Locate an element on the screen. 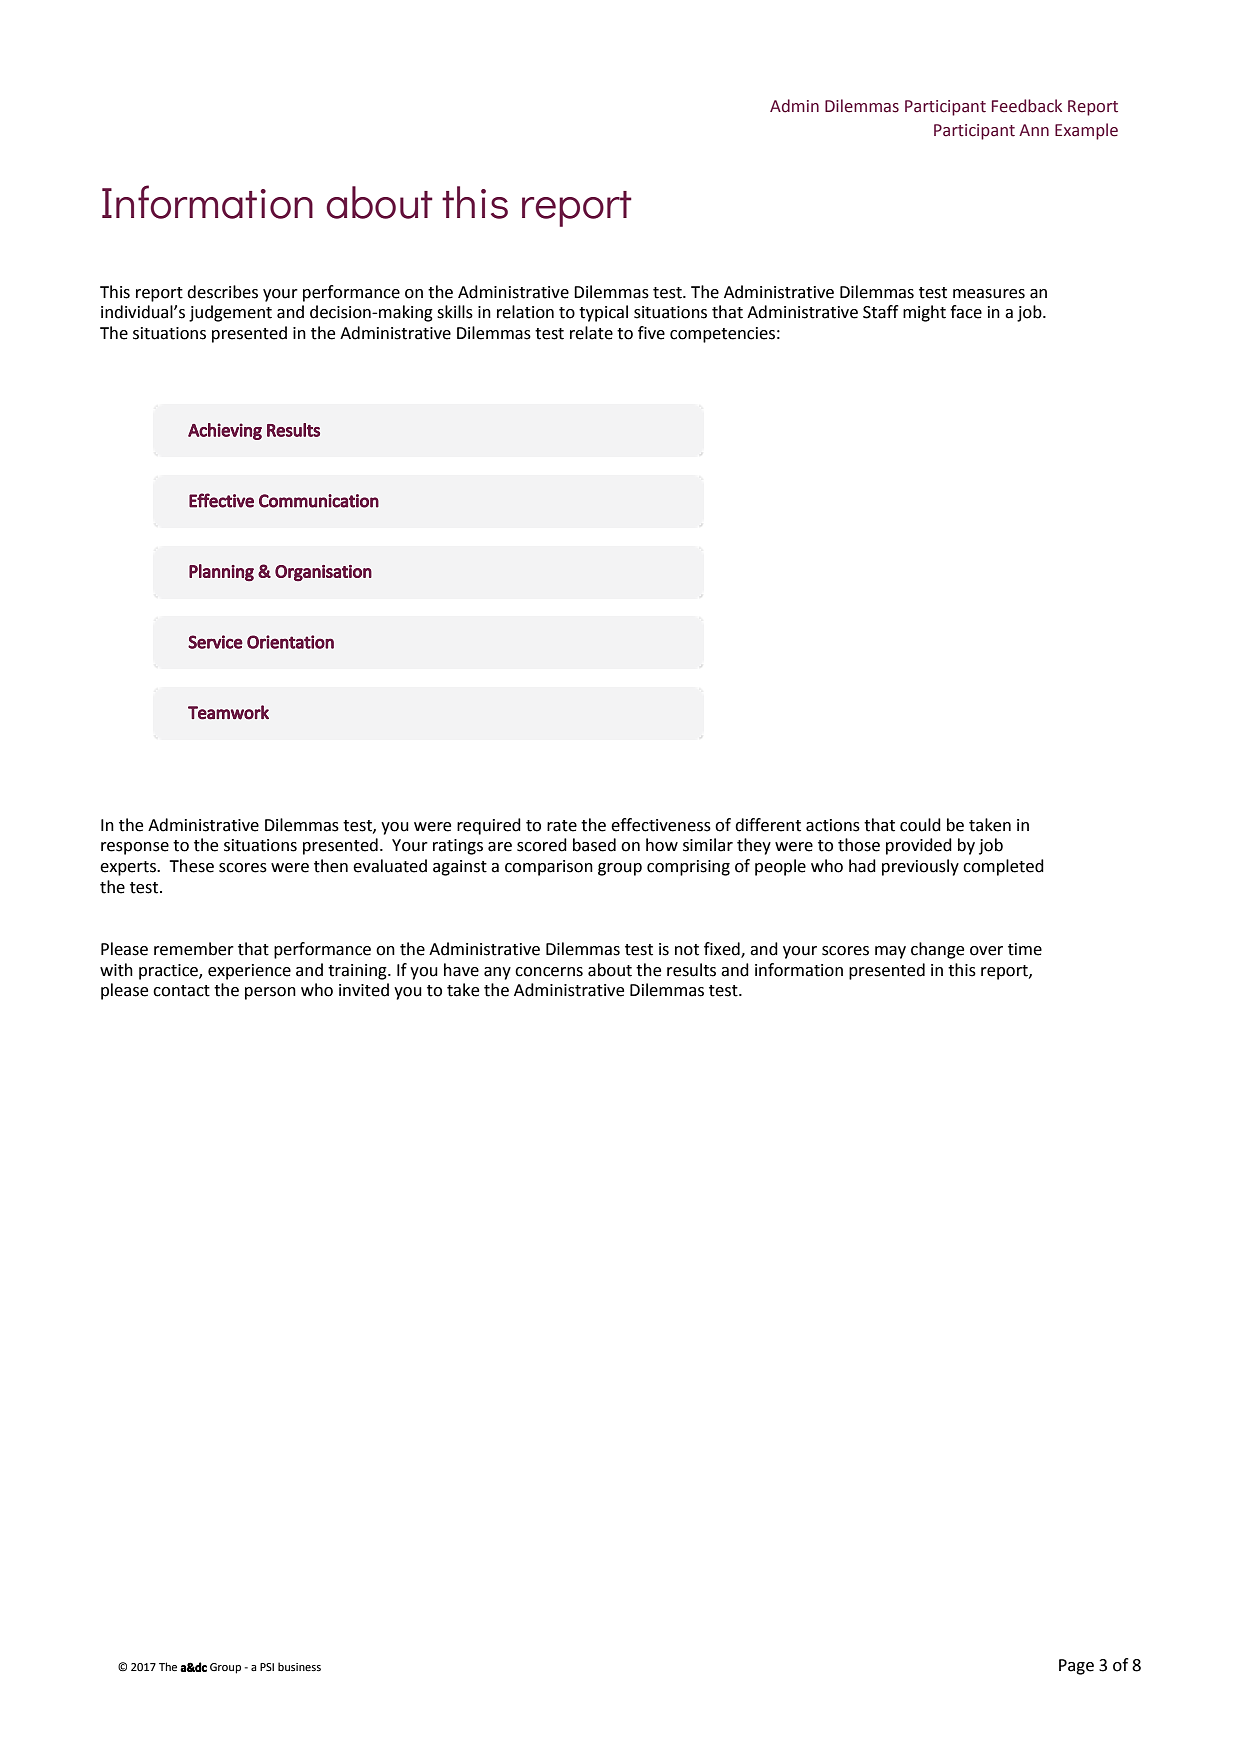  describes is located at coordinates (222, 292).
